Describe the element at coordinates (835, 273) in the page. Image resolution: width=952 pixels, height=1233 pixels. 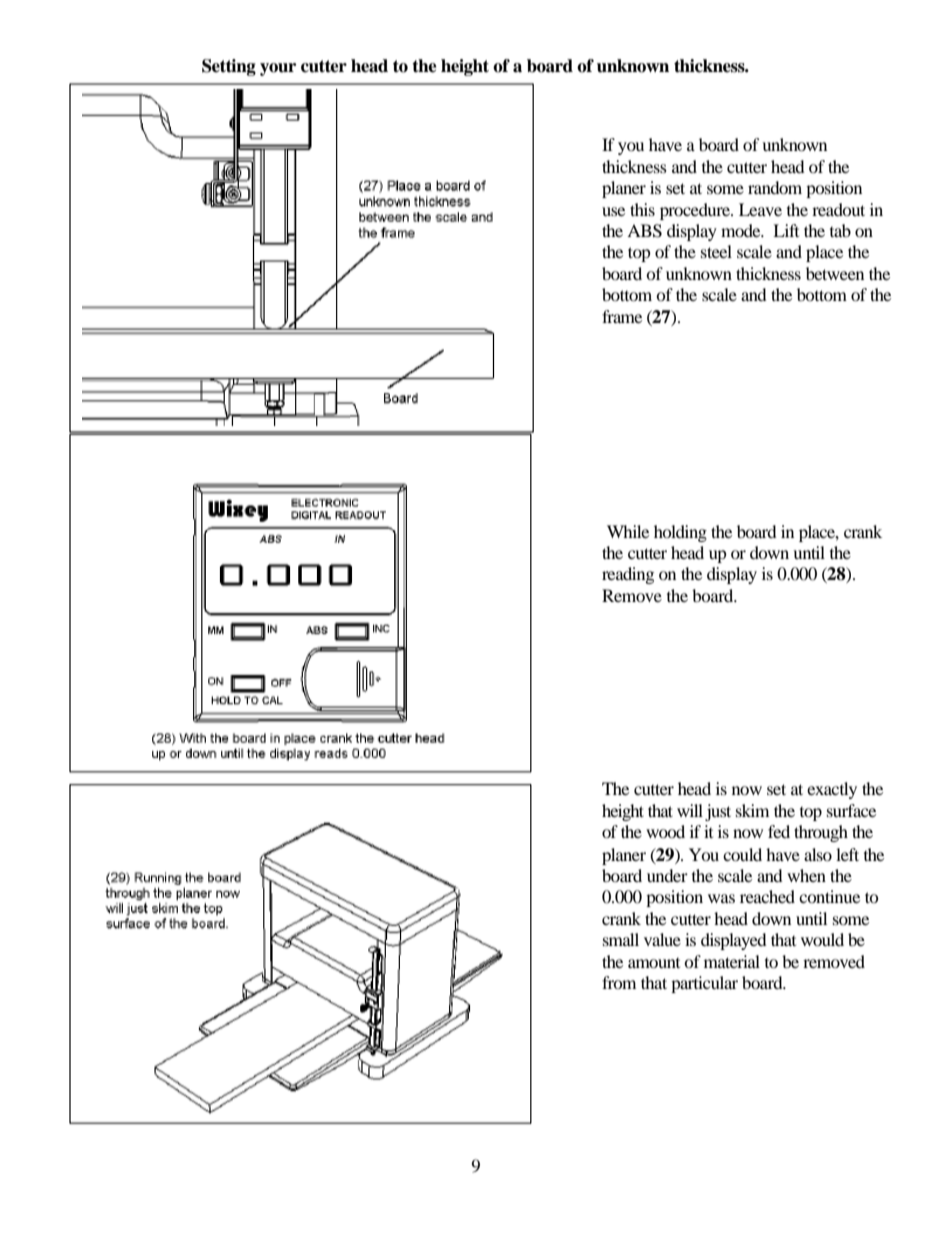
I see `between` at that location.
